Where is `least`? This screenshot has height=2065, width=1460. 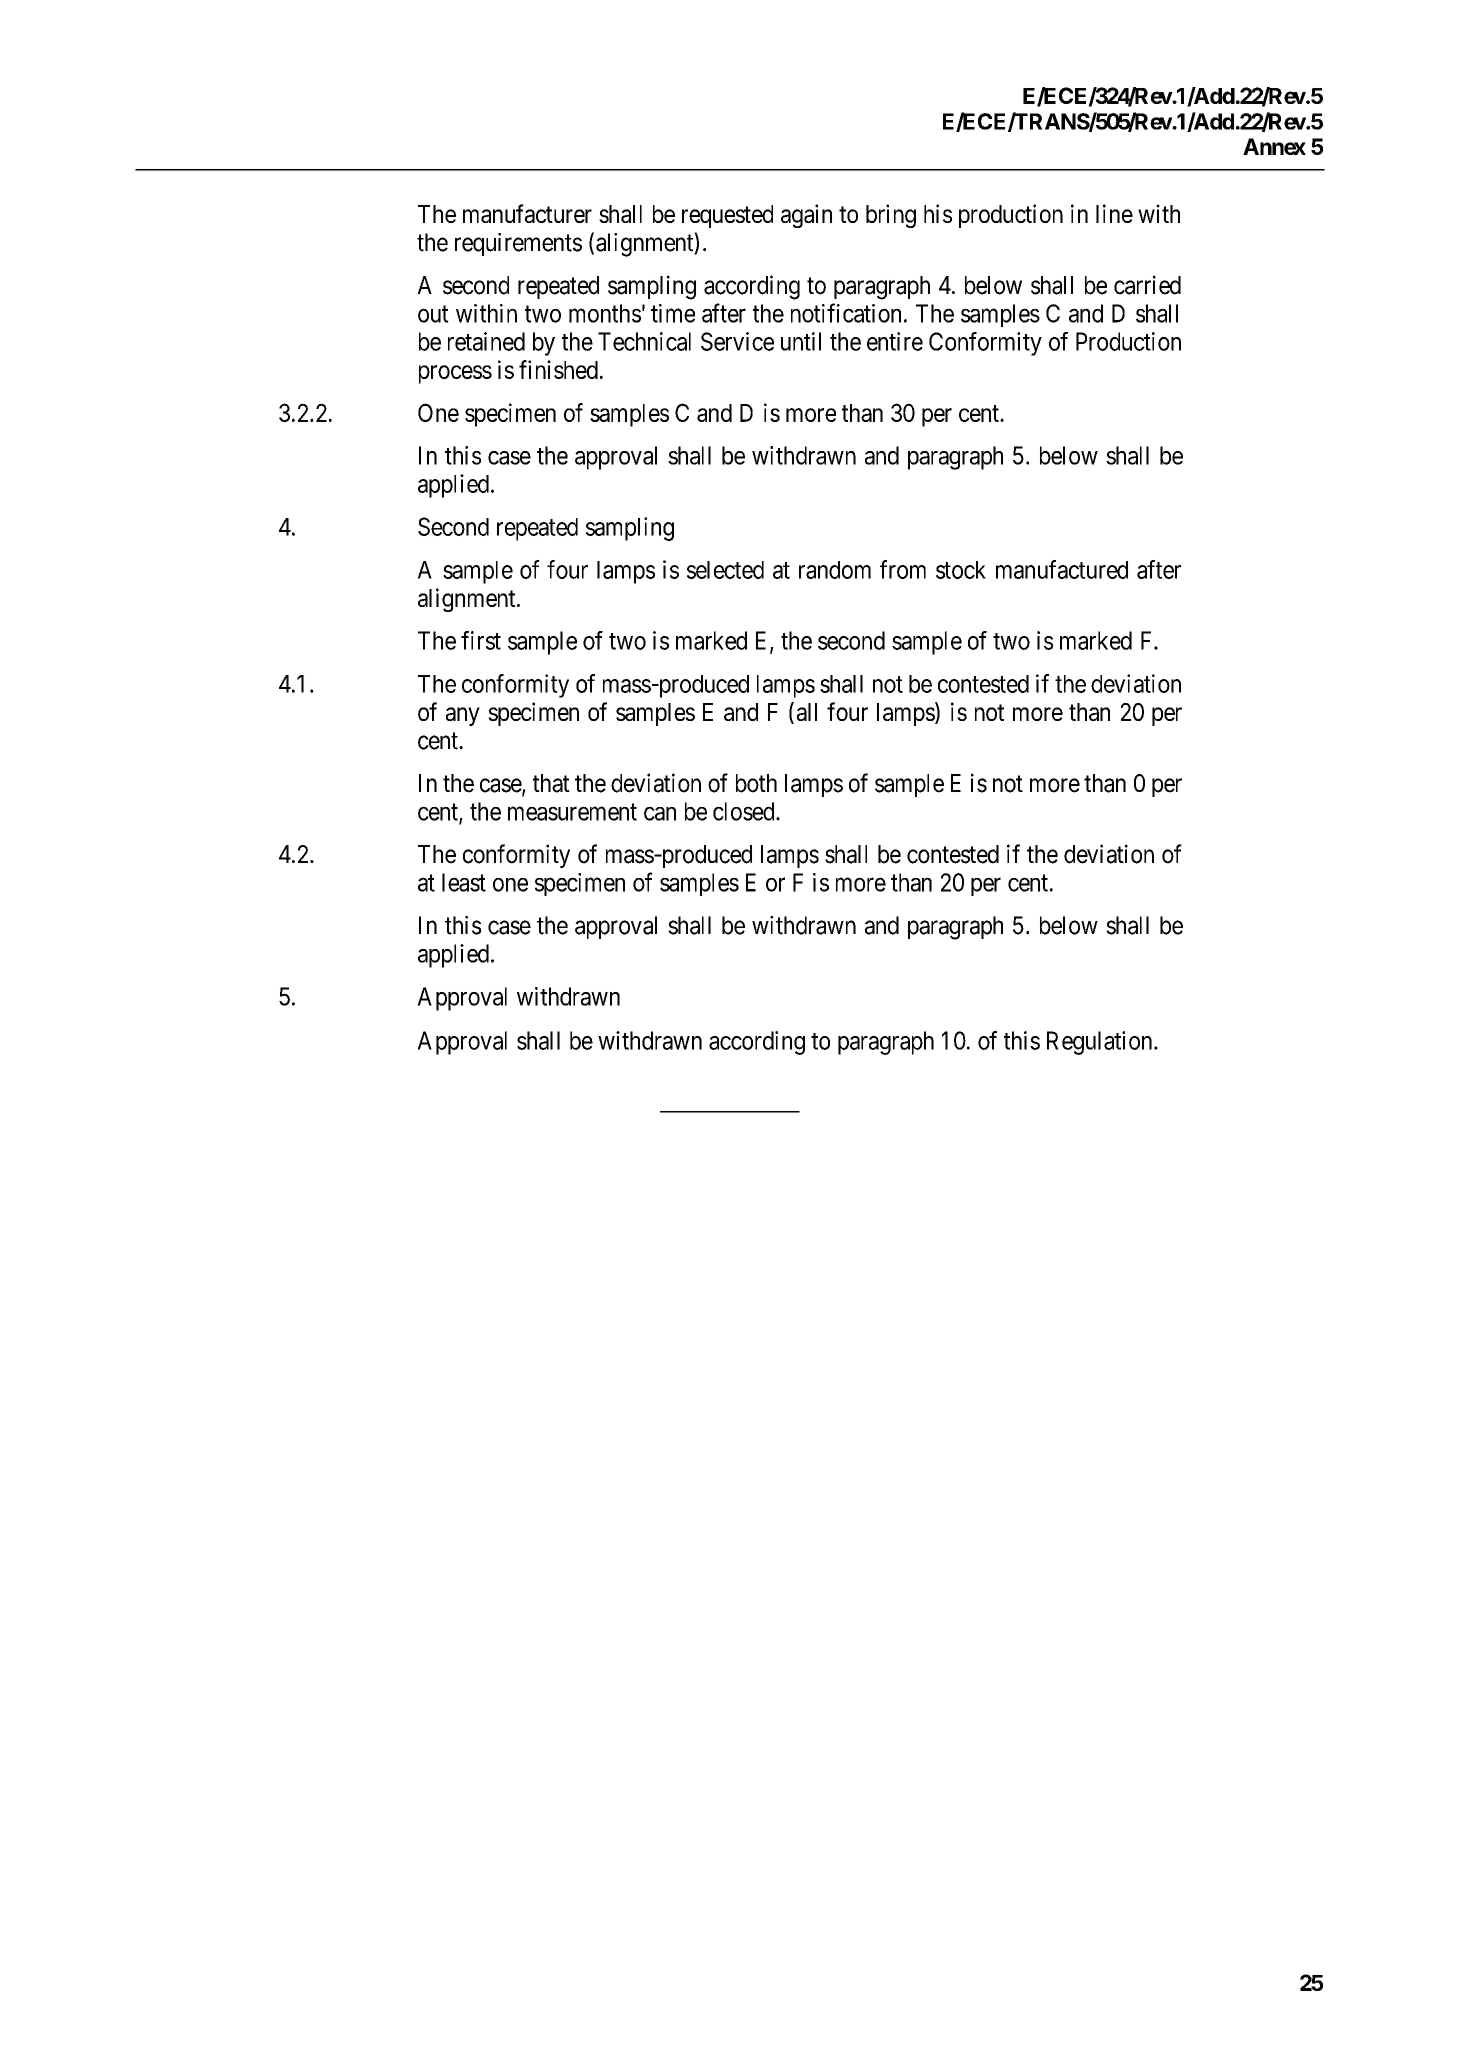 least is located at coordinates (464, 882).
